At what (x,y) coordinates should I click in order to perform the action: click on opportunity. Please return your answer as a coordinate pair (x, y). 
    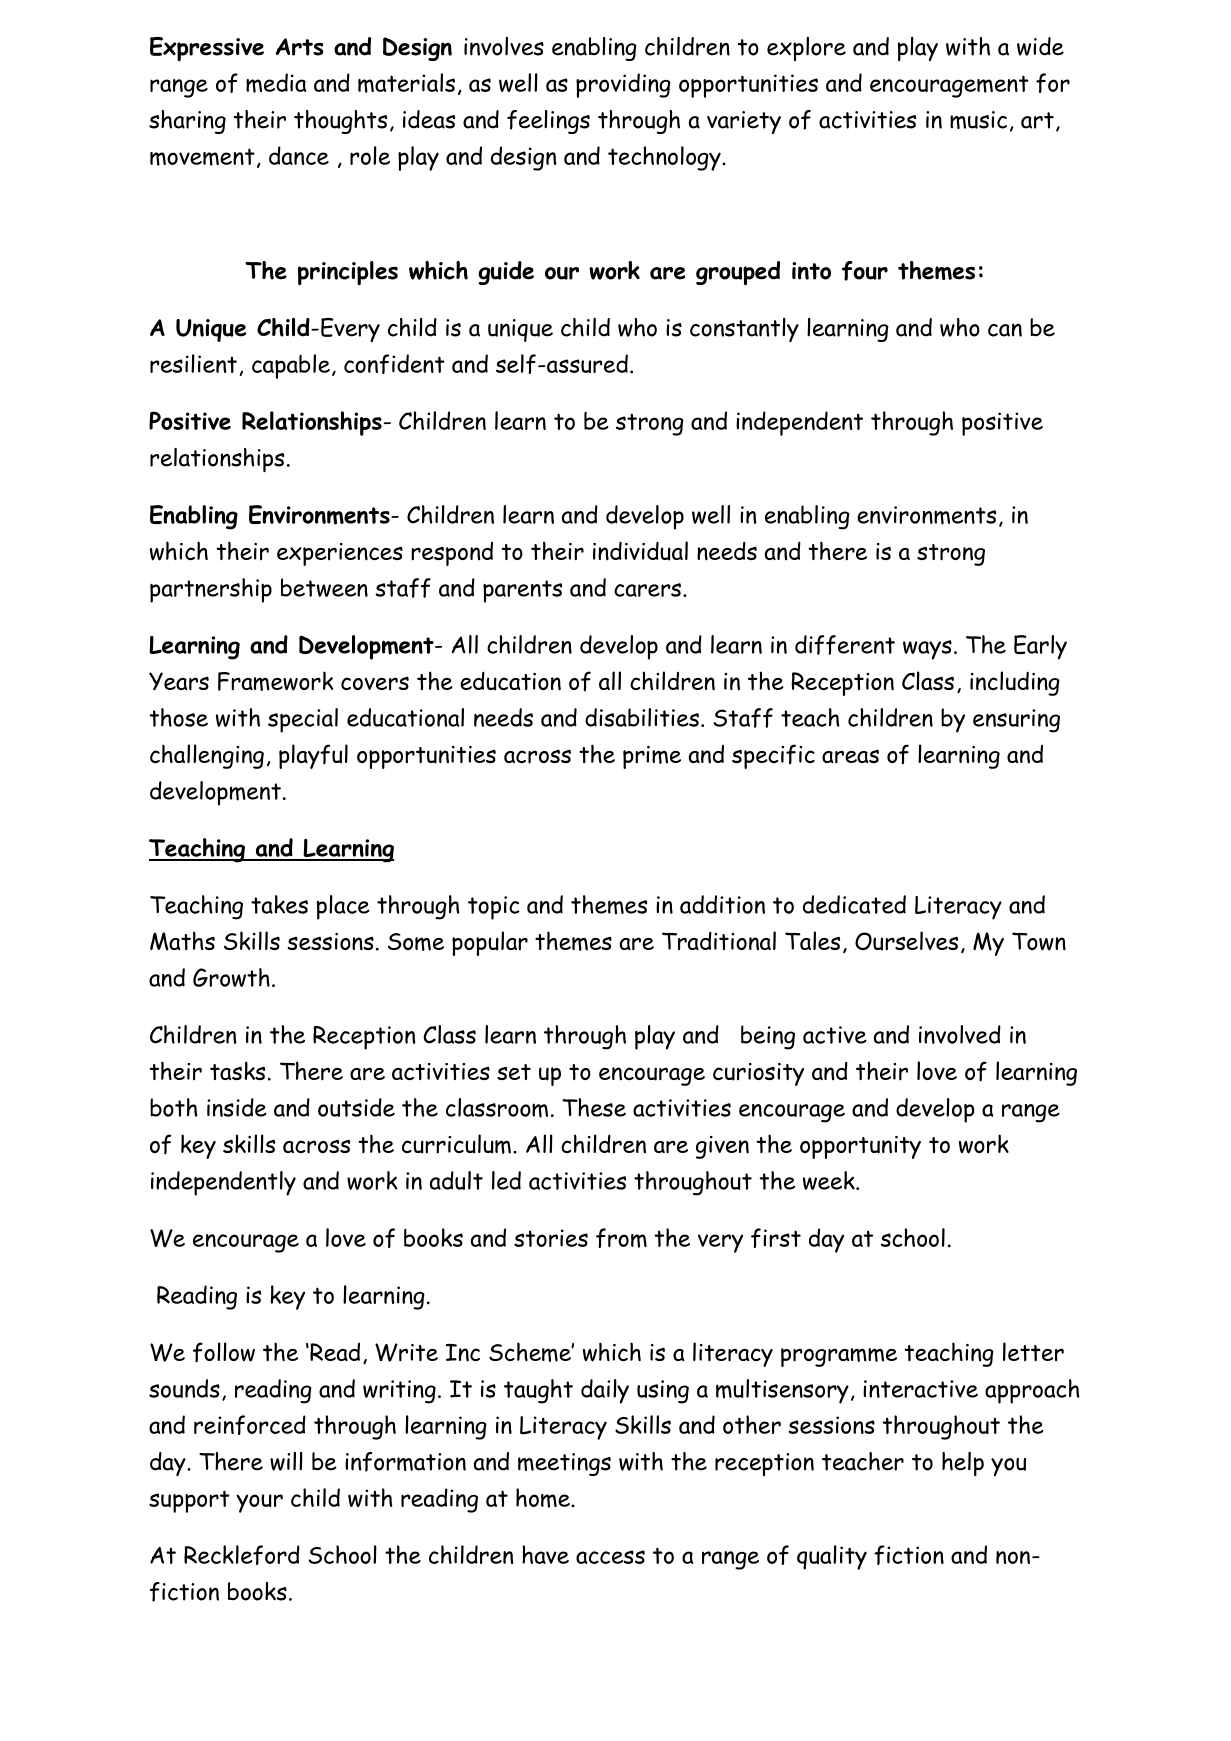
    Looking at the image, I should click on (860, 1147).
